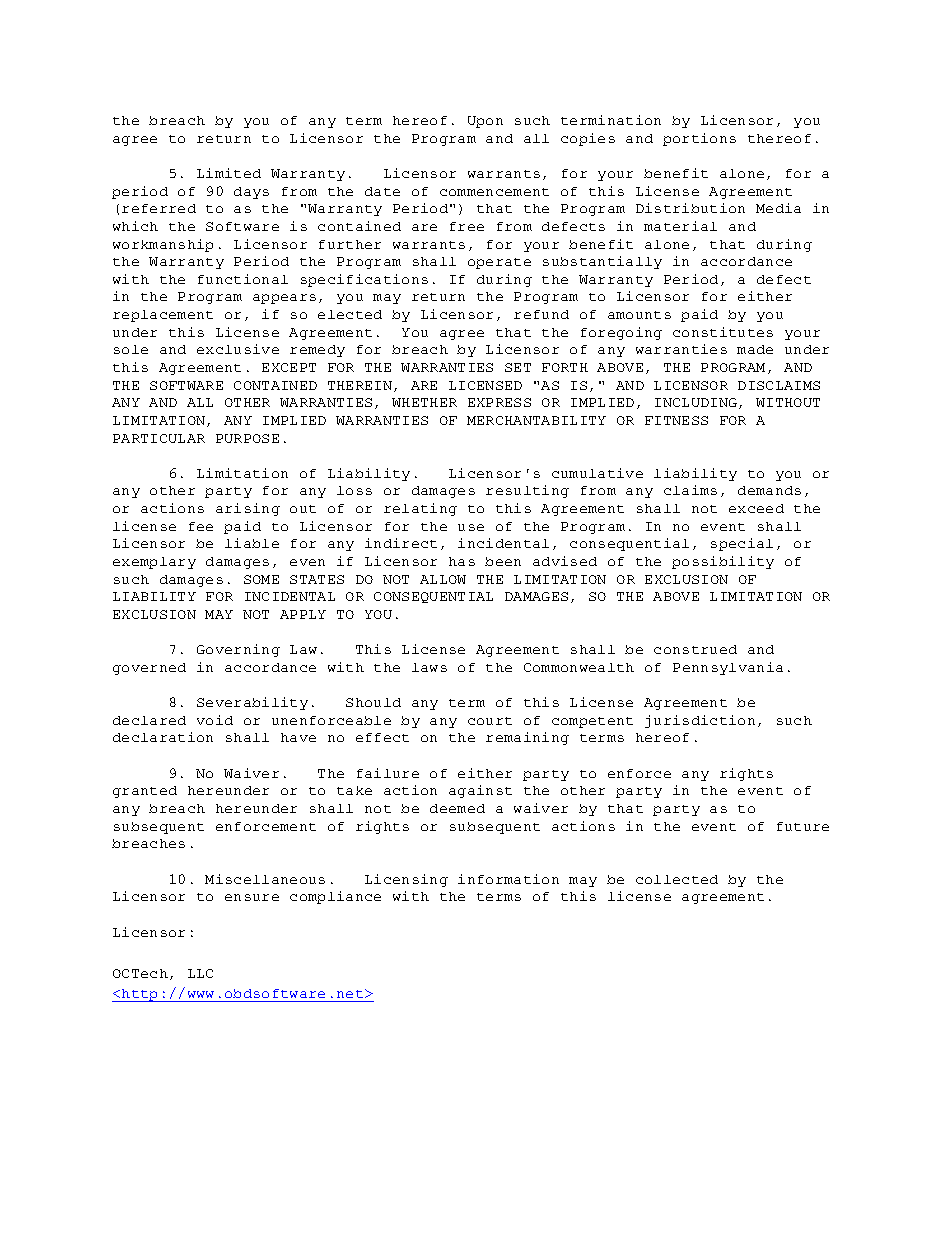 The width and height of the image is (952, 1233). I want to click on information, so click(508, 879).
